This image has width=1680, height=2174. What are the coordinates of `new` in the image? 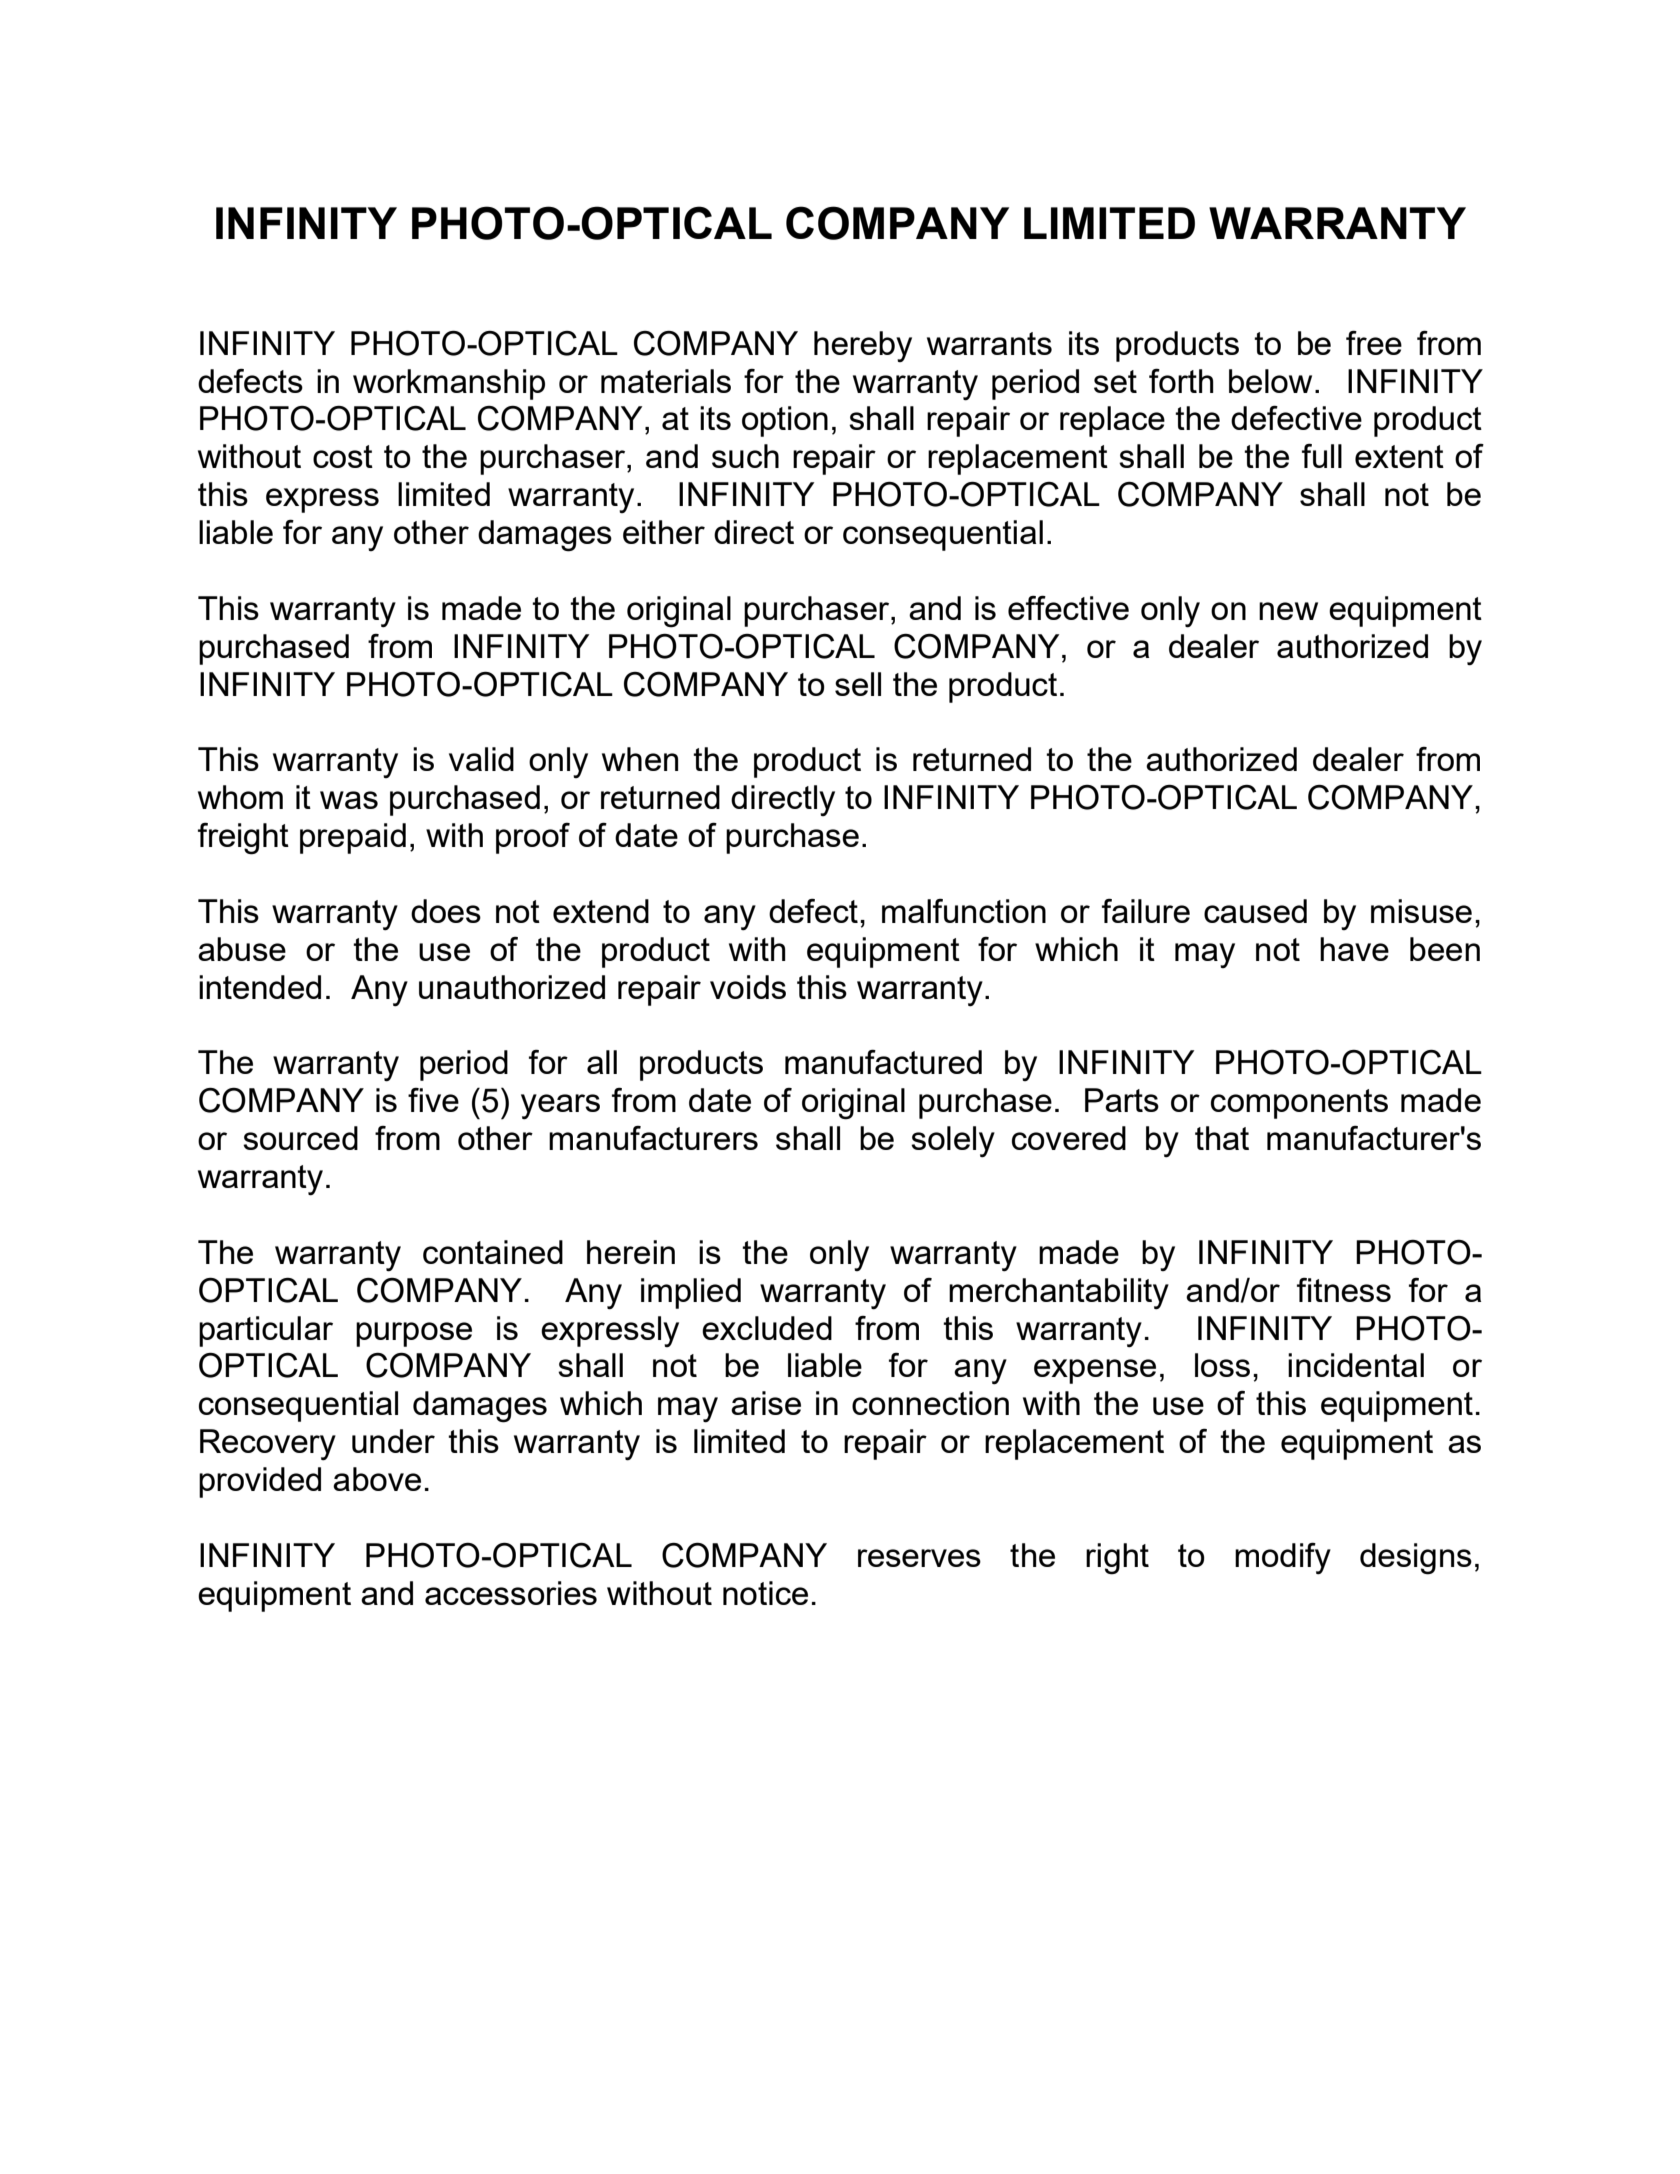 It's located at (1288, 611).
